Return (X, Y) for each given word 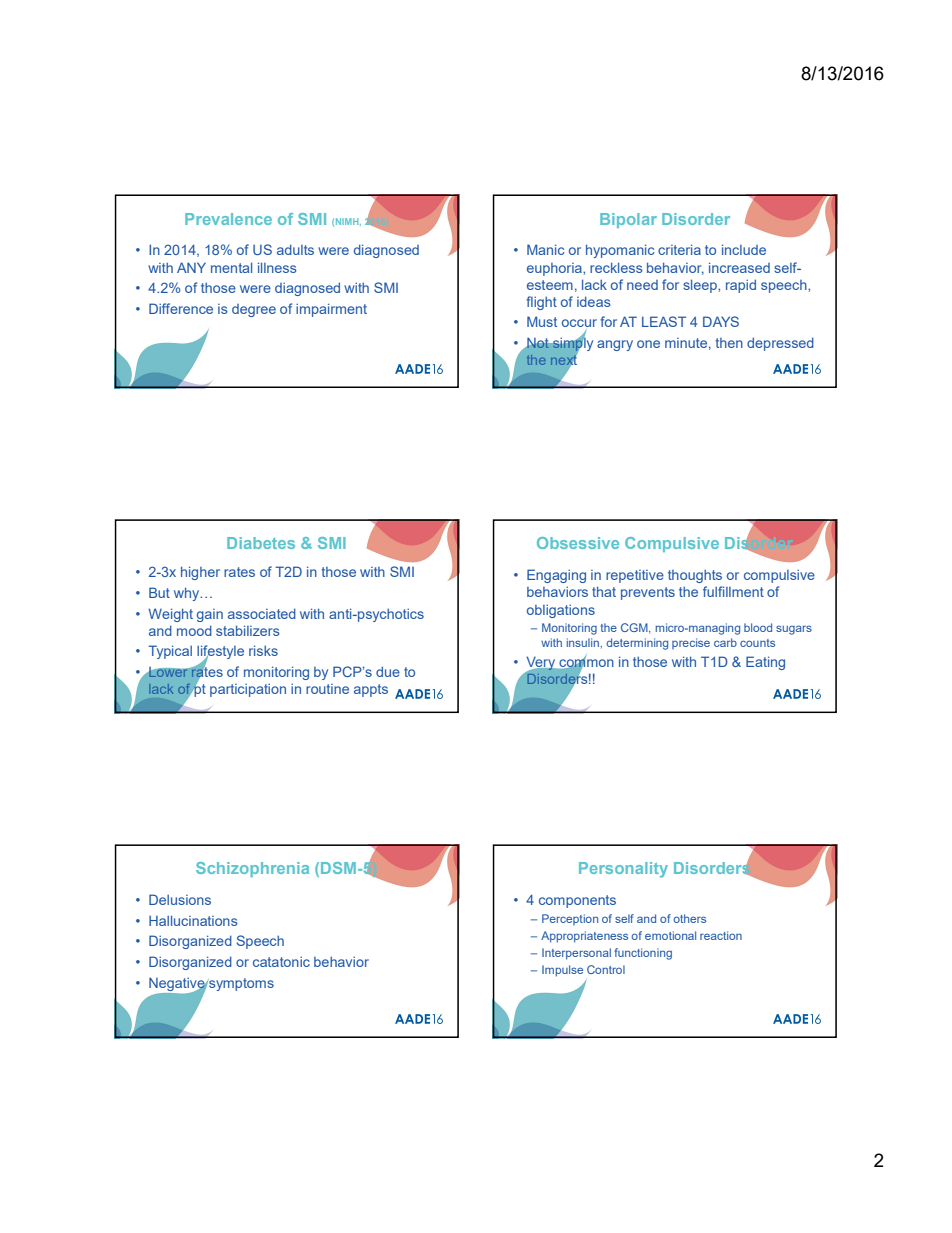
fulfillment (733, 591)
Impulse (562, 971)
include (744, 249)
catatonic (281, 961)
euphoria (555, 269)
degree (254, 310)
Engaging (556, 576)
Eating (765, 663)
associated (262, 613)
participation (248, 690)
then (729, 343)
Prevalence (228, 219)
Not (538, 343)
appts (371, 690)
